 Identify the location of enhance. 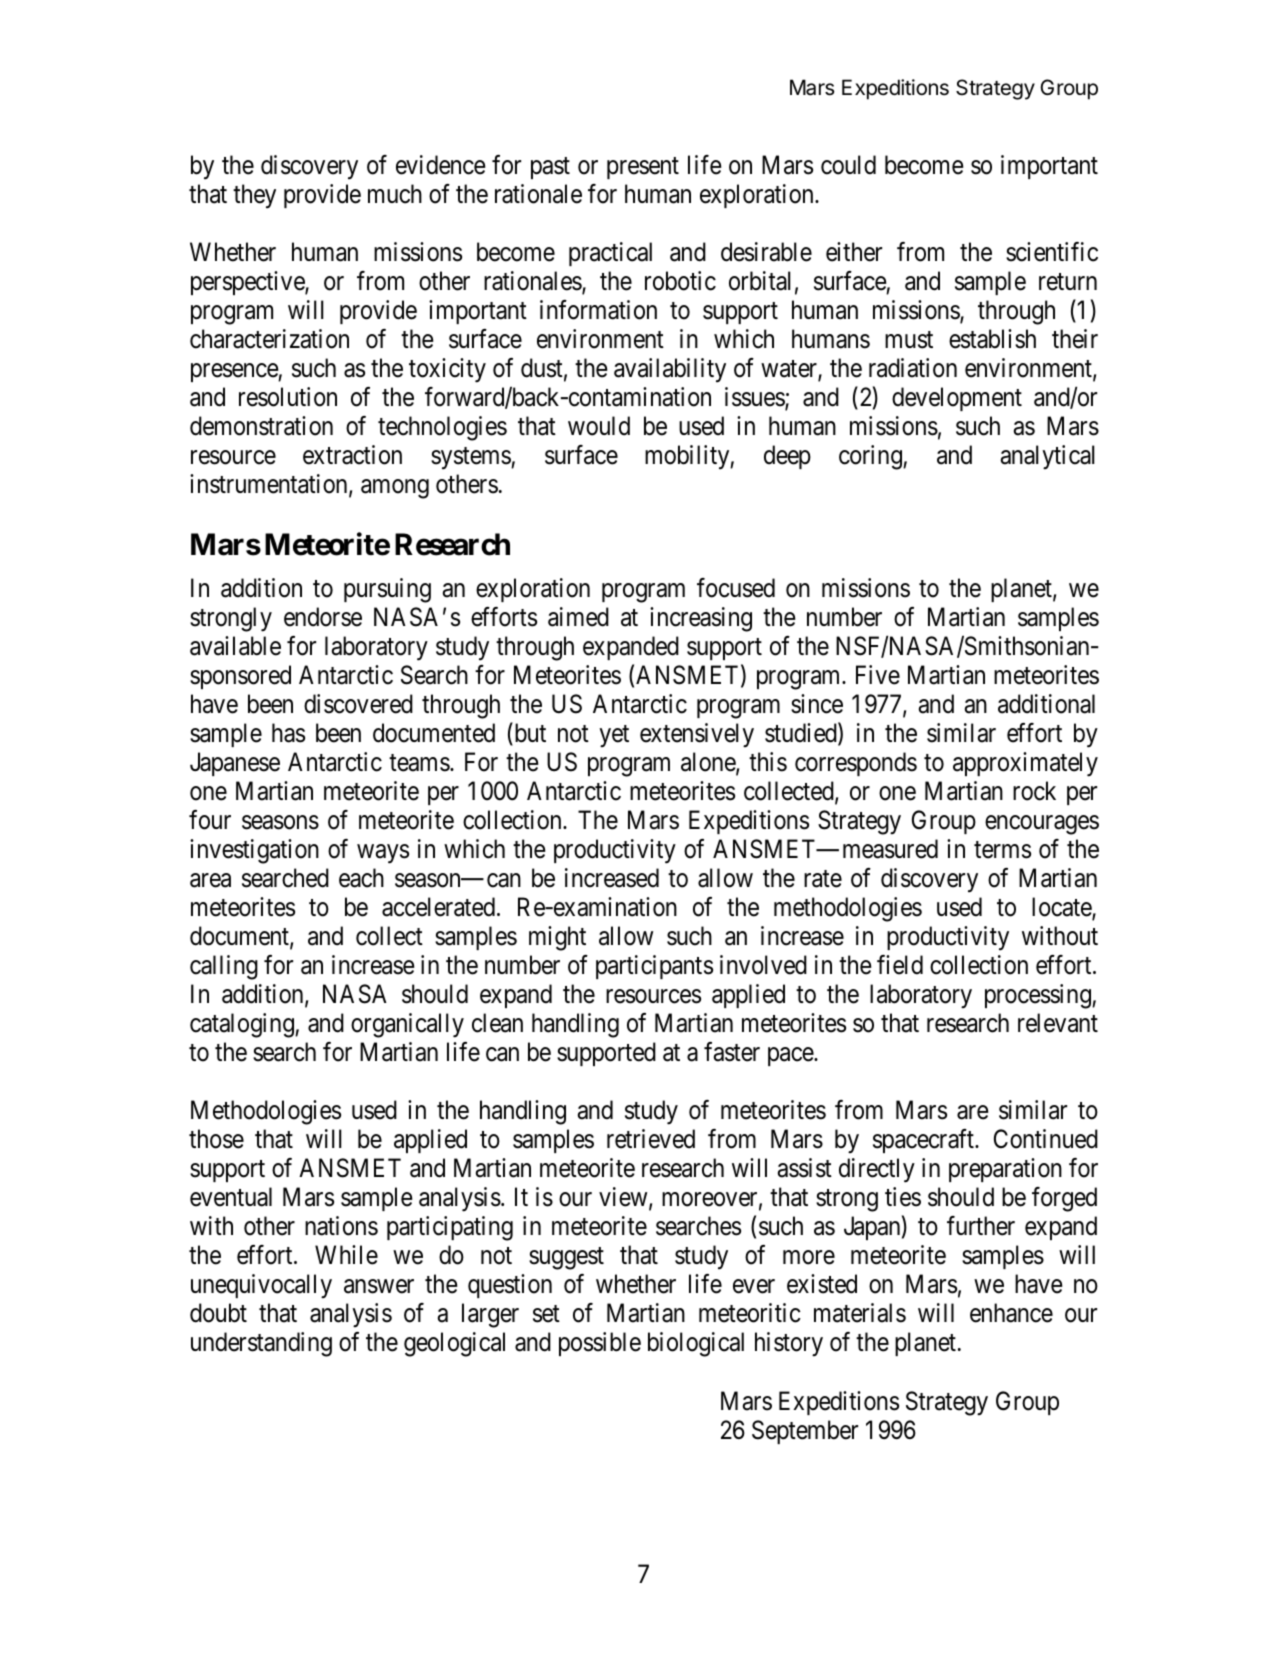
(1011, 1313).
